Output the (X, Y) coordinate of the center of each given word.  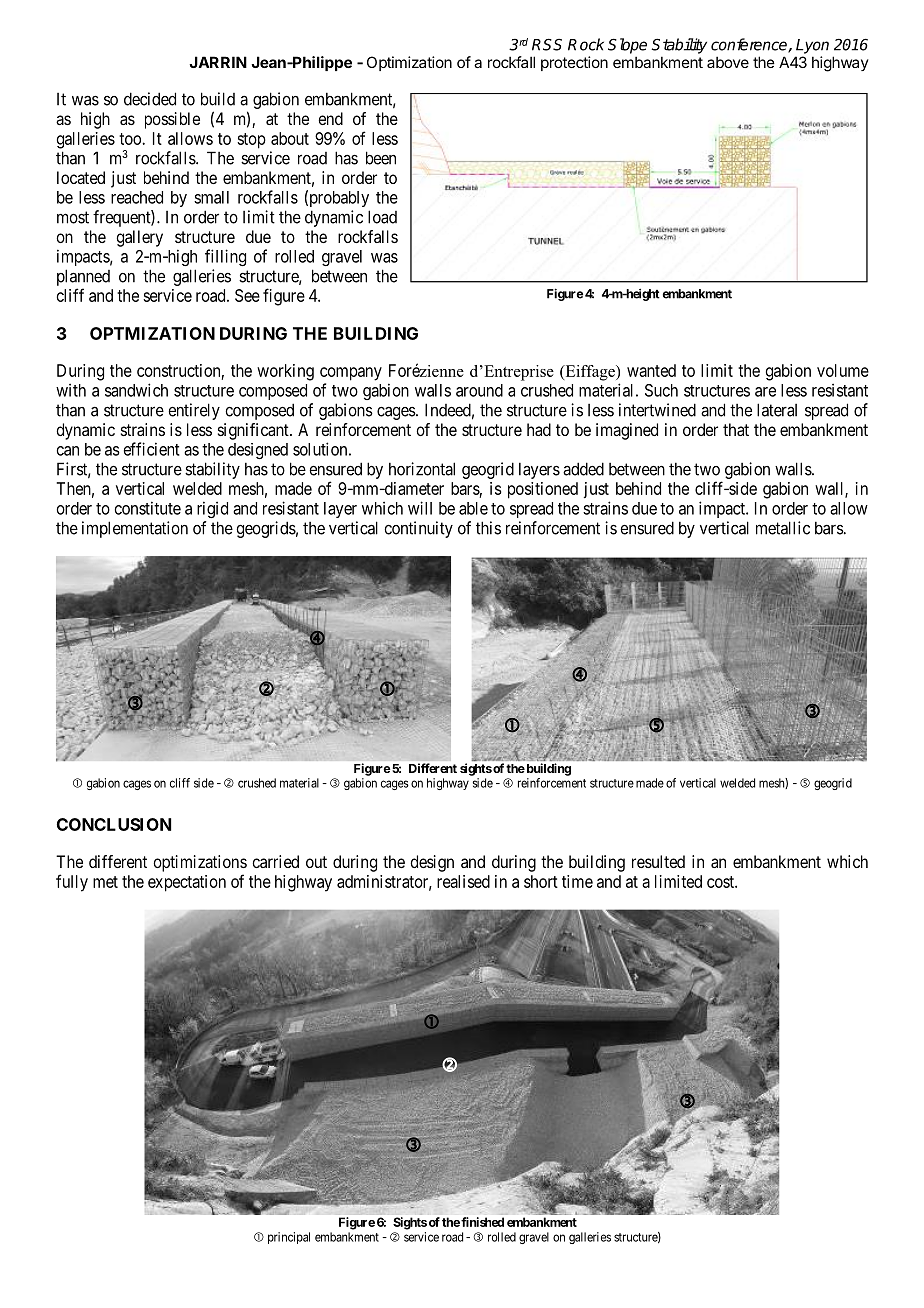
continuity (418, 529)
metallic (783, 528)
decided (150, 99)
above (728, 62)
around (479, 390)
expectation (187, 883)
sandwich (136, 390)
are (765, 392)
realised (463, 881)
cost (721, 882)
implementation (135, 529)
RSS (547, 44)
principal (289, 1238)
